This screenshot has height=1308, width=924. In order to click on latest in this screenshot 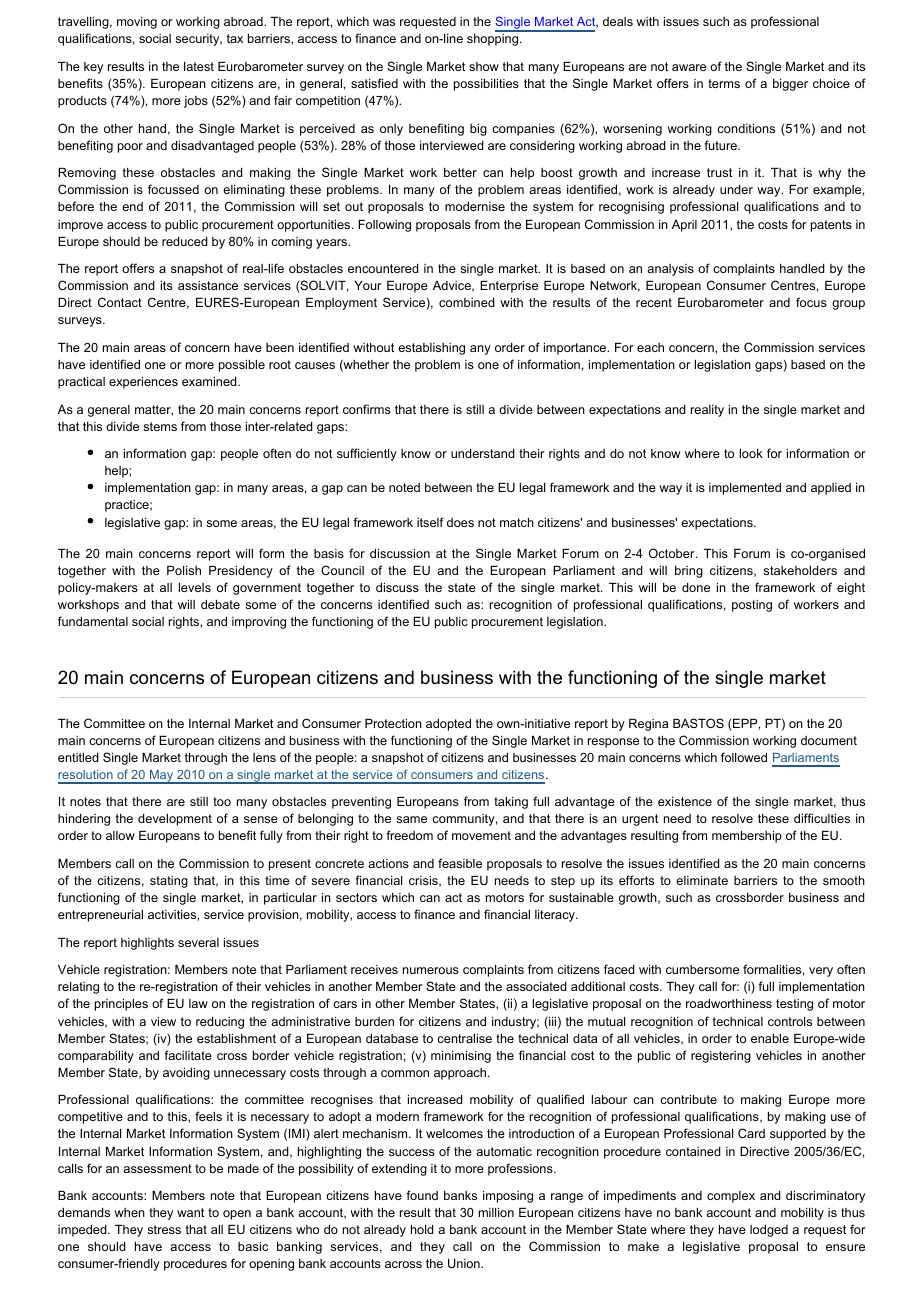, I will do `click(199, 66)`.
